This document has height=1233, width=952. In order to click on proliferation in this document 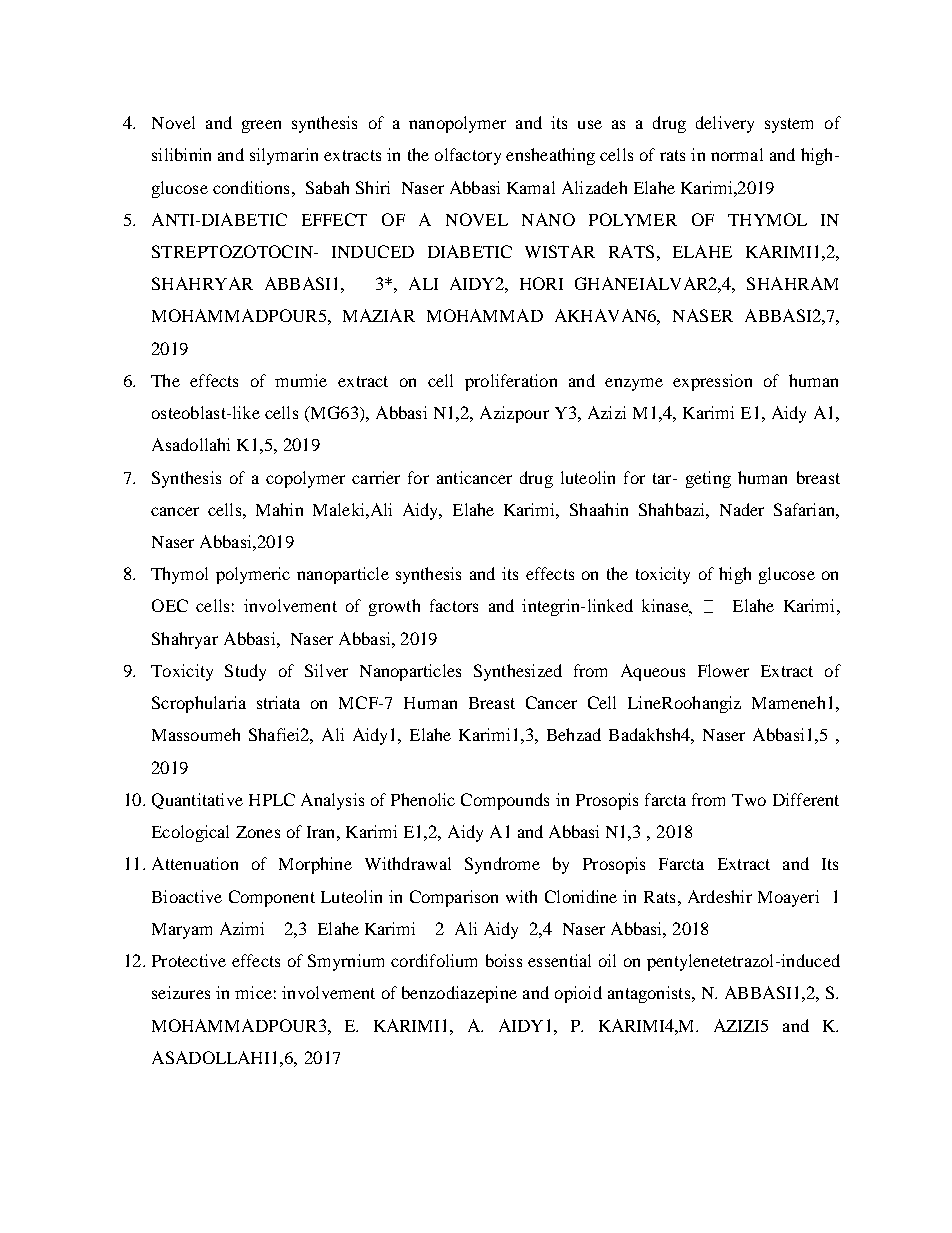, I will do `click(511, 382)`.
